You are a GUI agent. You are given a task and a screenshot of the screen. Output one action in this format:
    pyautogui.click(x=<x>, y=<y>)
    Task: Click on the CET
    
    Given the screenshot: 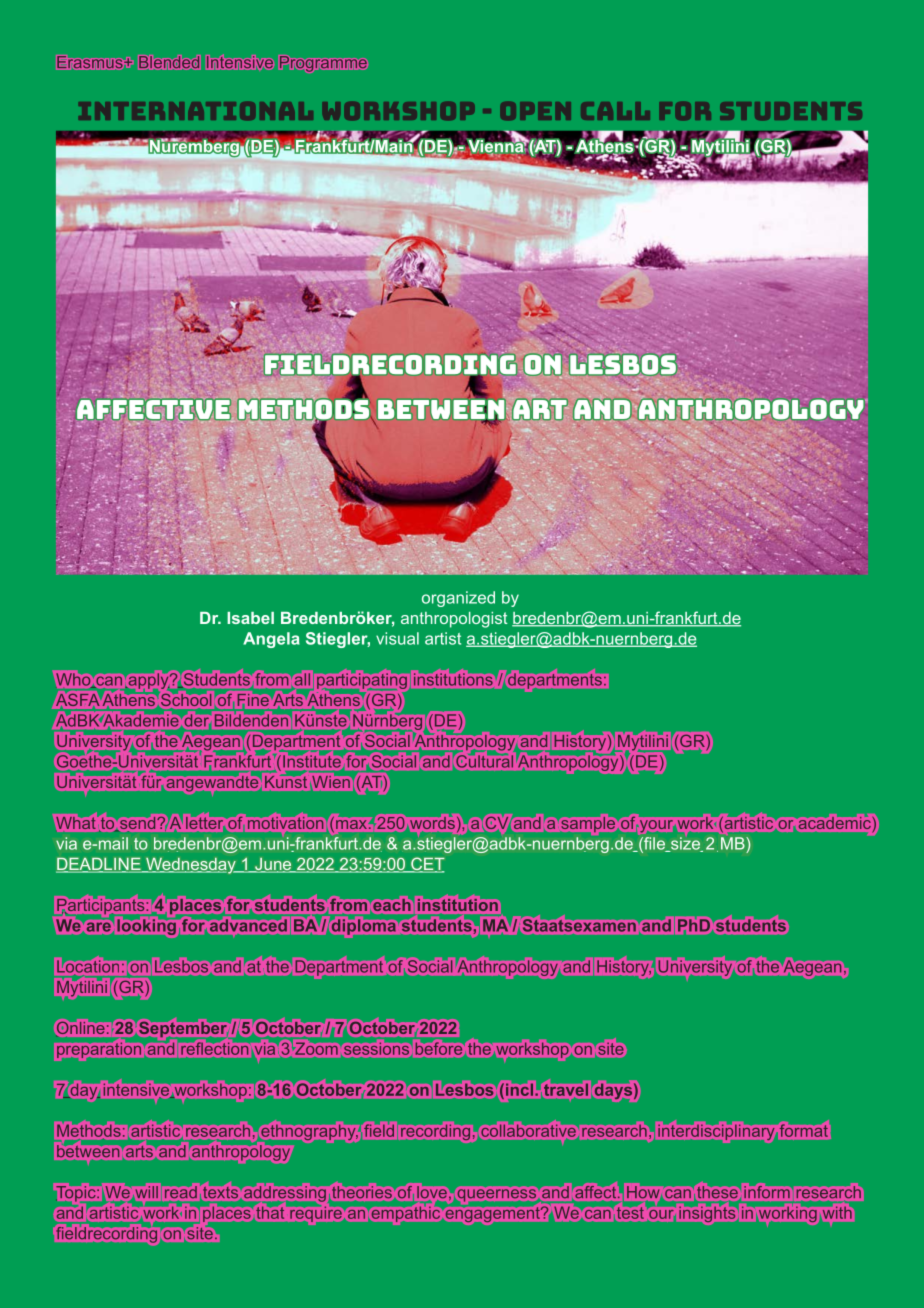 What is the action you would take?
    pyautogui.click(x=427, y=865)
